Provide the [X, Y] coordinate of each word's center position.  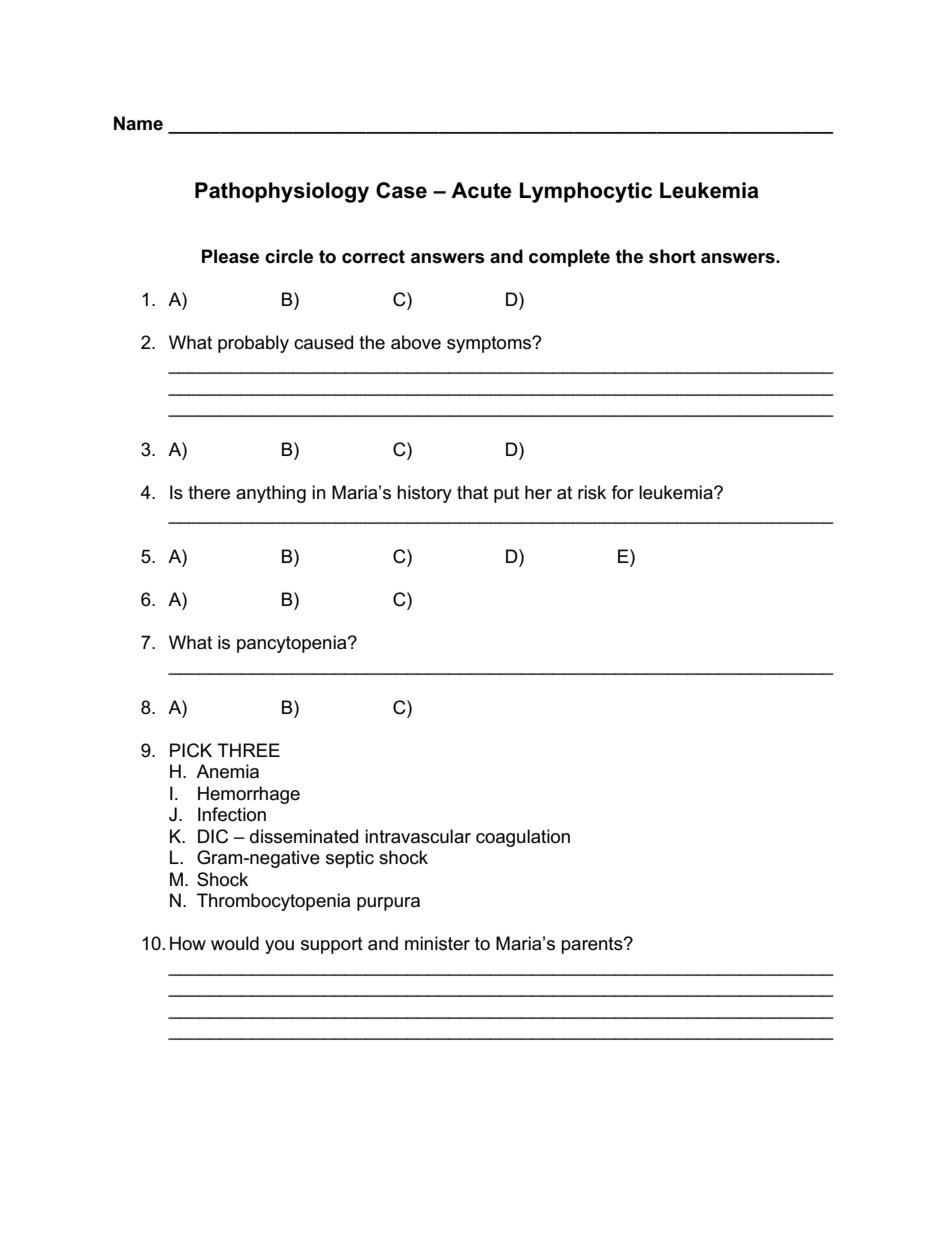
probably [253, 344]
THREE [248, 750]
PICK [191, 750]
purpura [388, 904]
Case [401, 190]
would [235, 943]
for [623, 492]
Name [138, 123]
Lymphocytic [586, 192]
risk [592, 492]
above [416, 342]
